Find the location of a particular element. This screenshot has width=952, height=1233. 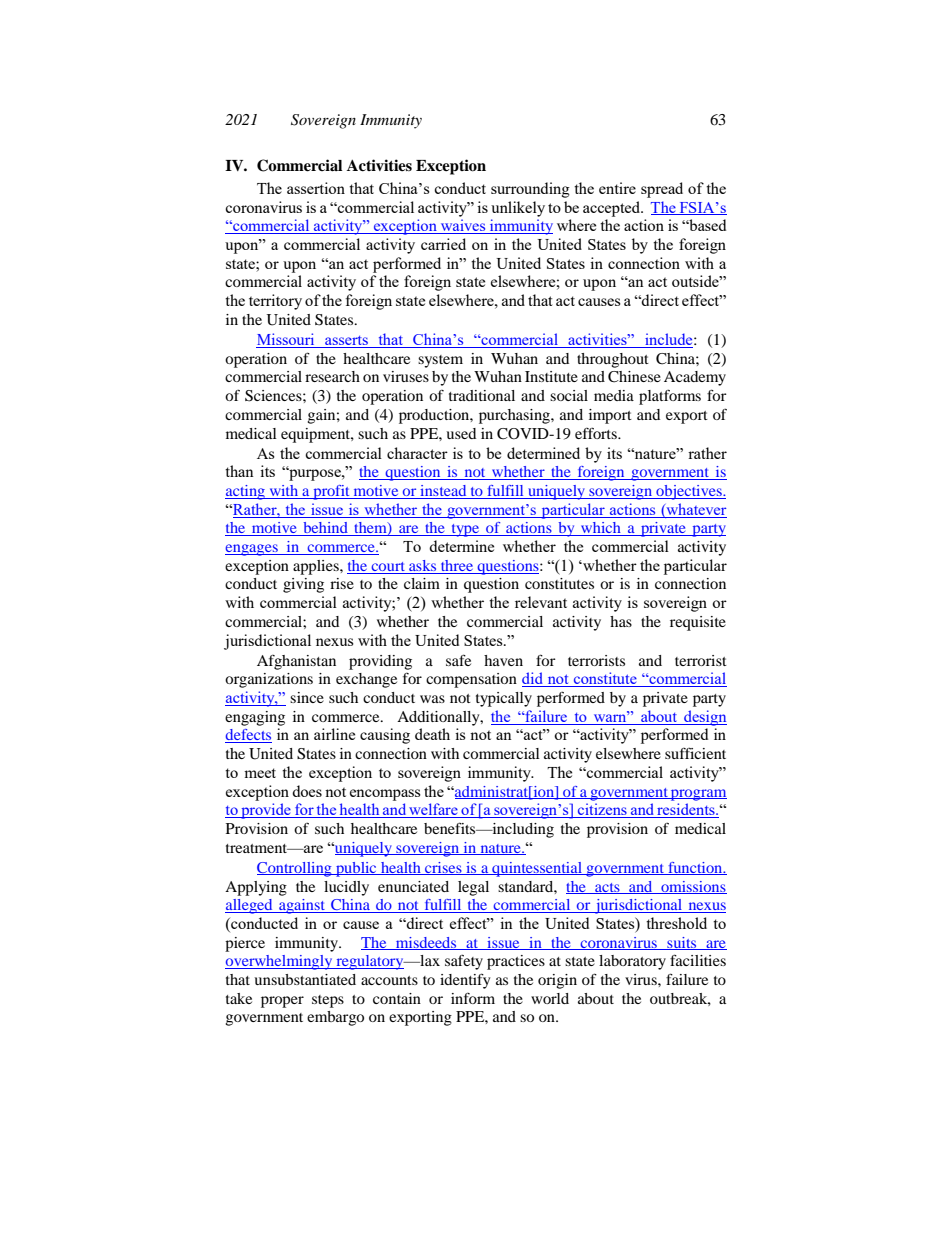

giving is located at coordinates (303, 585).
